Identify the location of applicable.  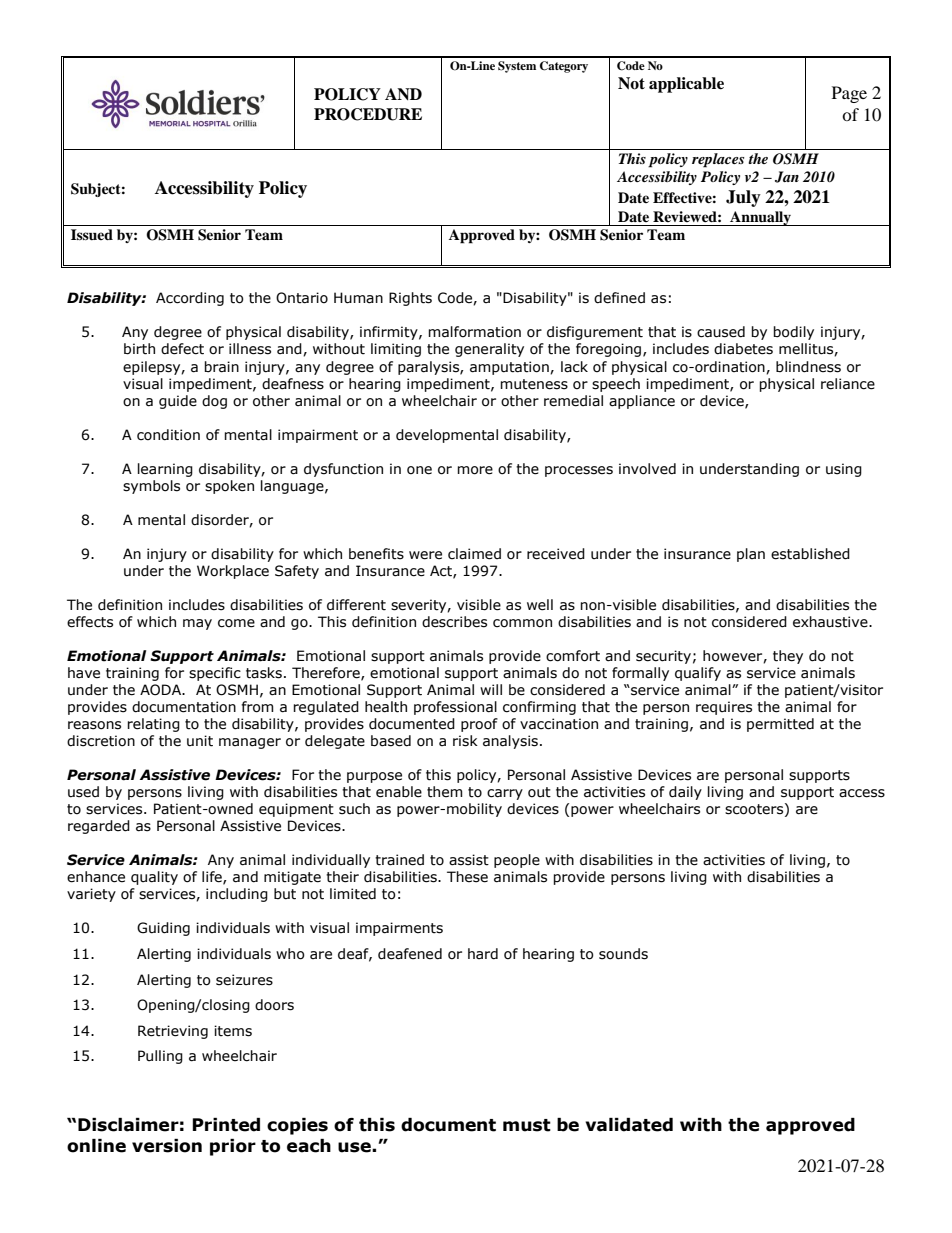
(686, 85).
